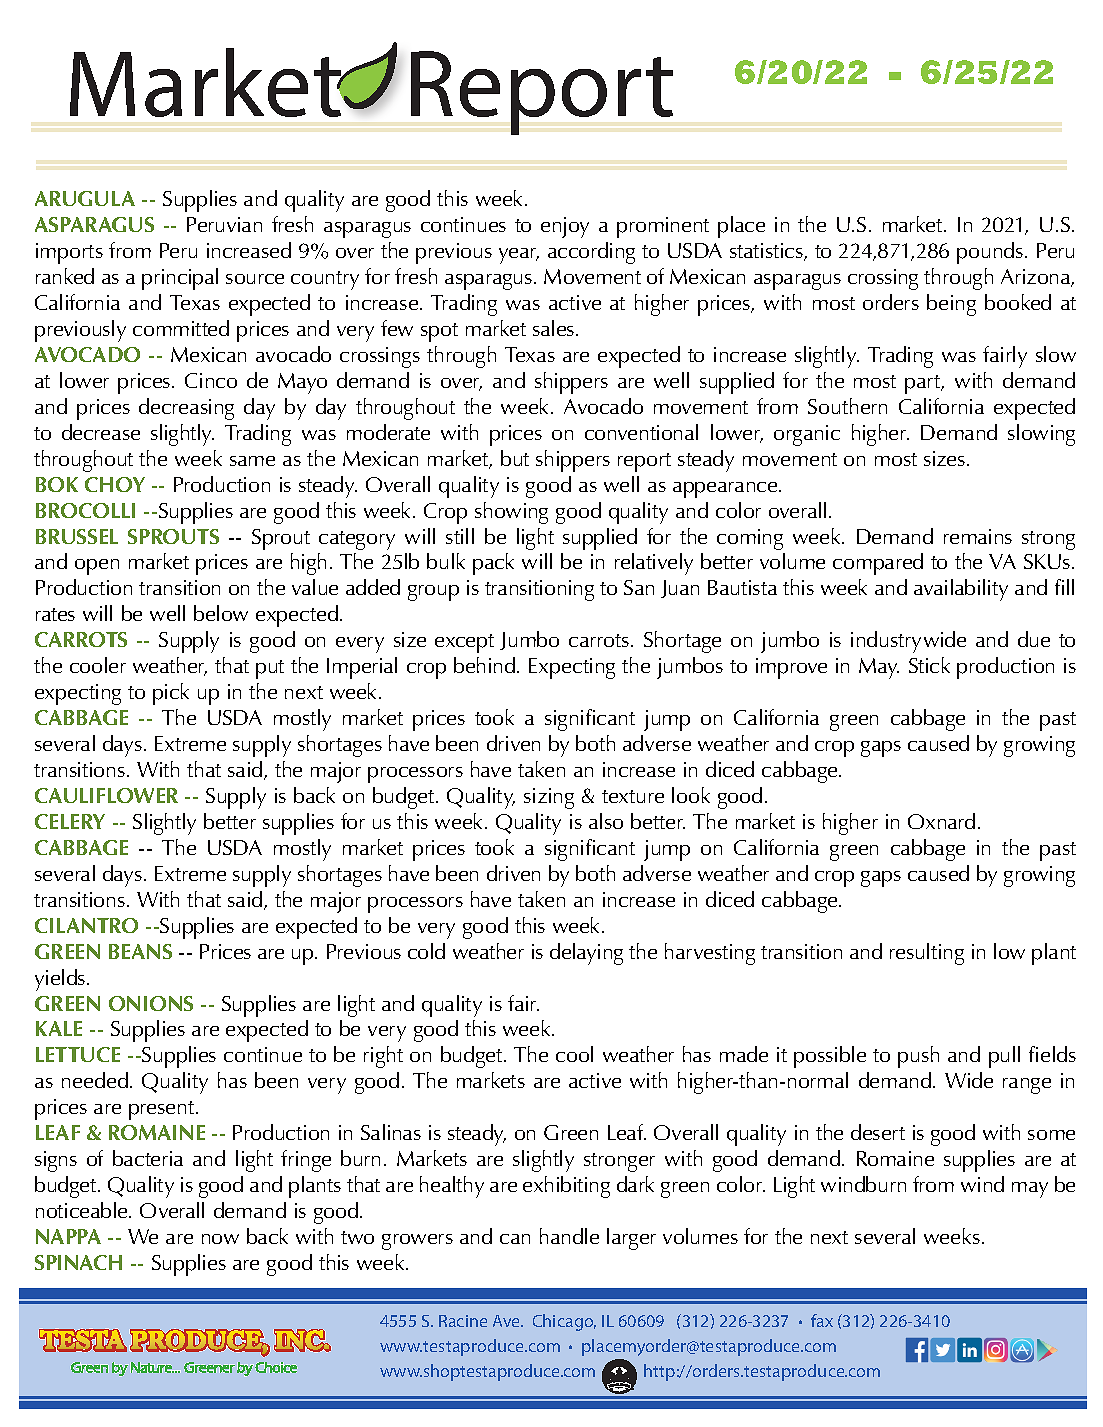 The image size is (1103, 1427). Describe the element at coordinates (565, 227) in the screenshot. I see `enjoy` at that location.
